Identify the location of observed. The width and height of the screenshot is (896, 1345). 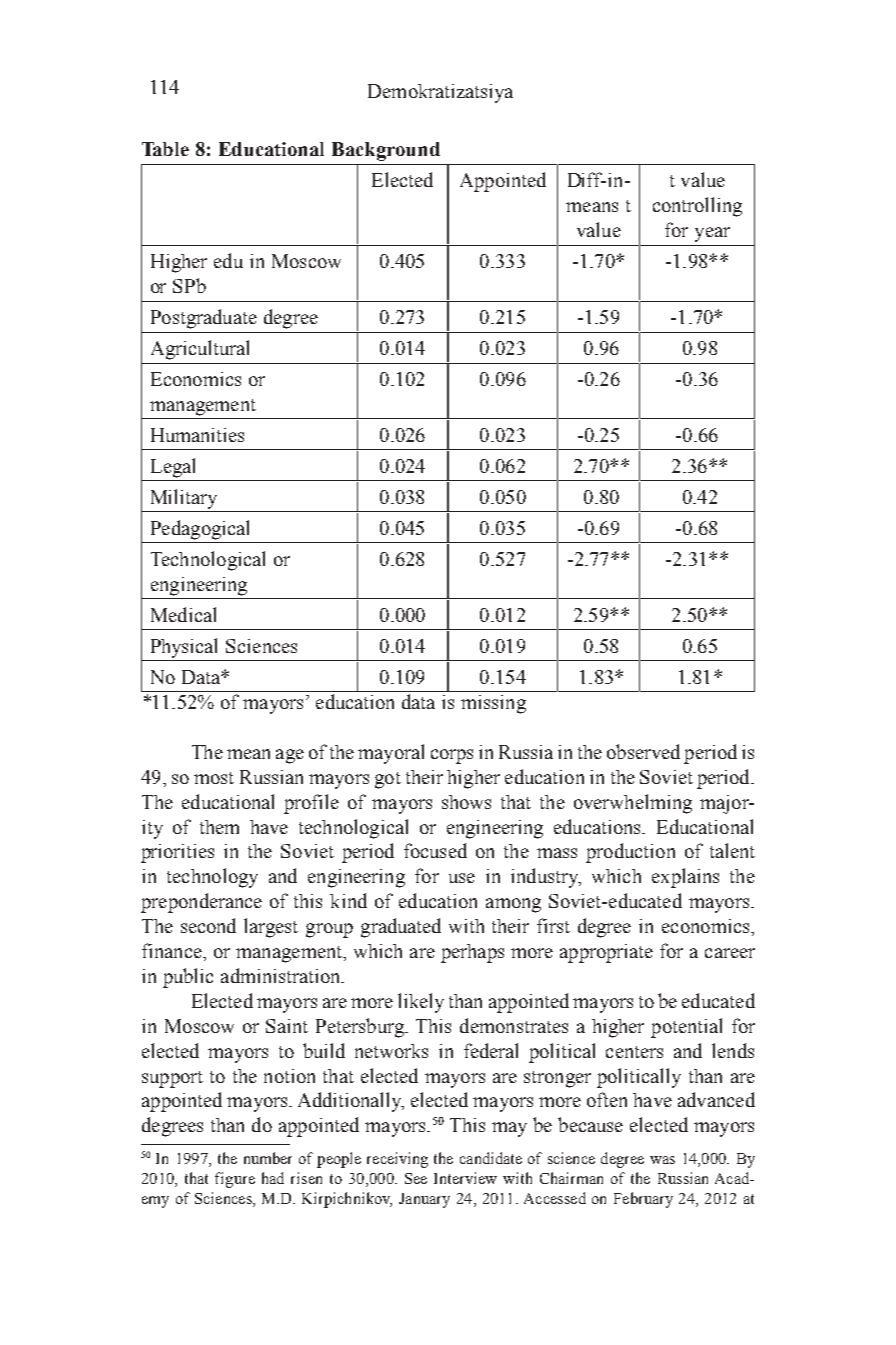
(643, 751).
